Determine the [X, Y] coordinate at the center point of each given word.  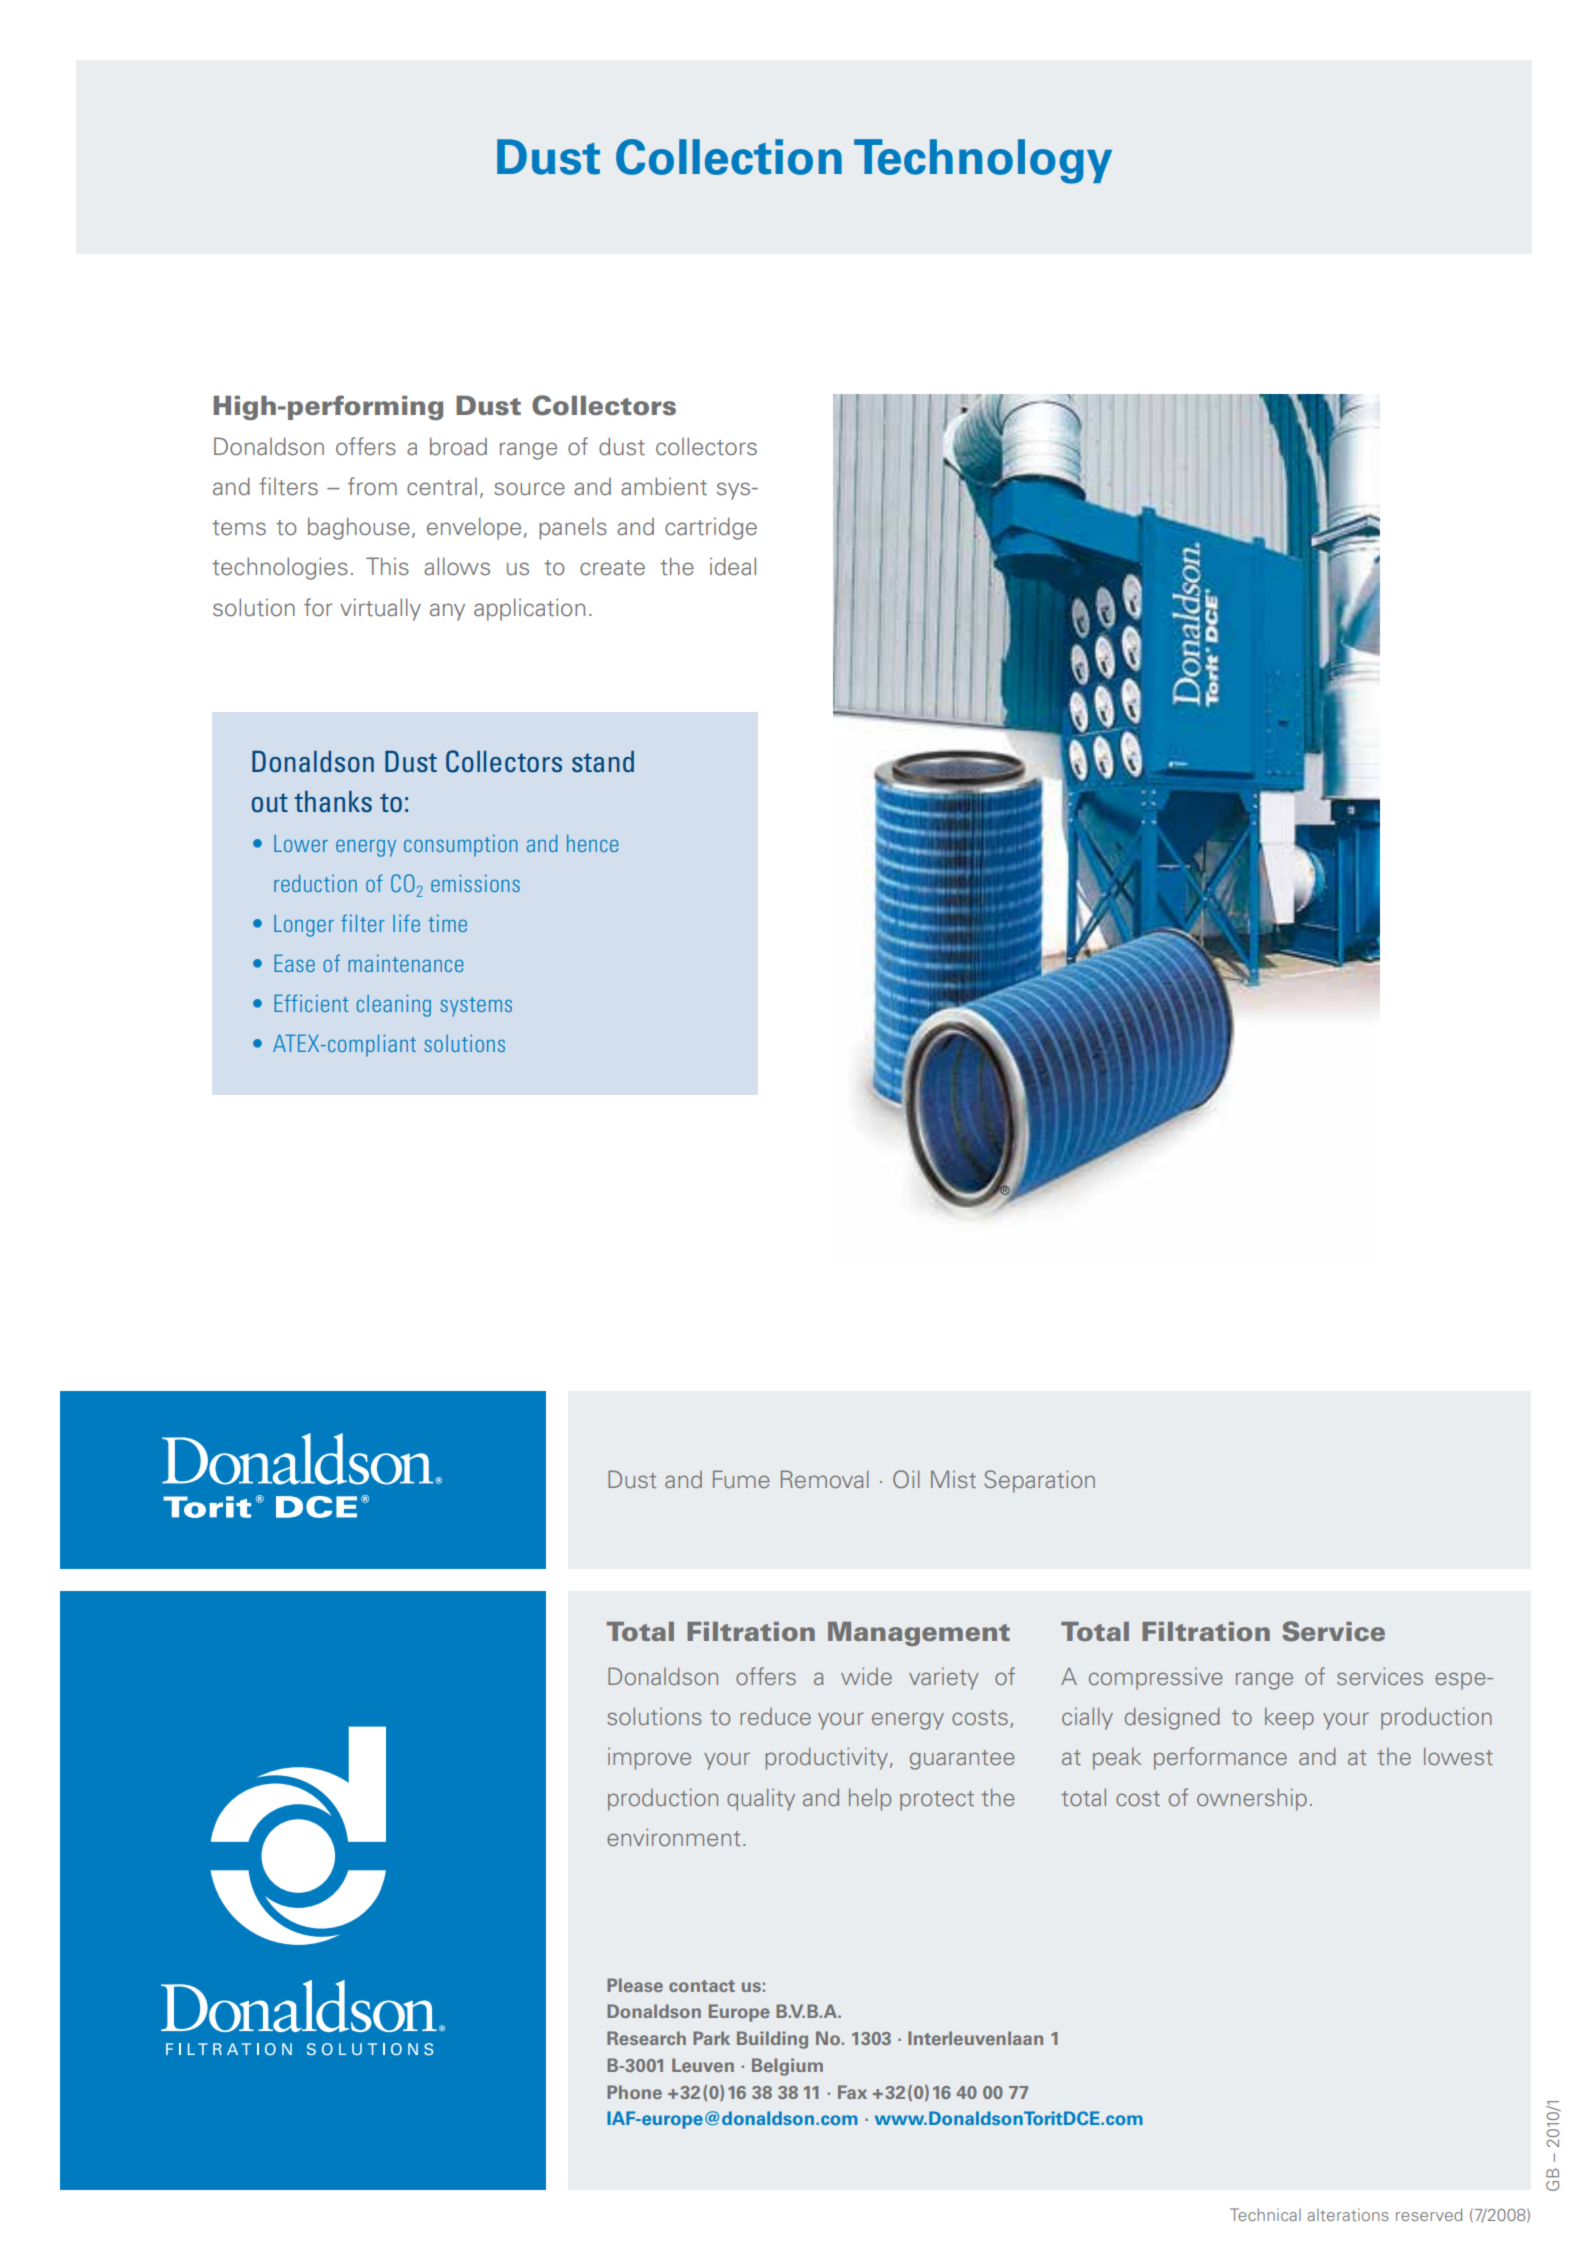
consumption [461, 846]
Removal [825, 1479]
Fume [741, 1479]
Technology [983, 161]
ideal [733, 566]
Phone [634, 2092]
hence [592, 843]
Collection [729, 157]
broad [458, 446]
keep [1289, 1719]
